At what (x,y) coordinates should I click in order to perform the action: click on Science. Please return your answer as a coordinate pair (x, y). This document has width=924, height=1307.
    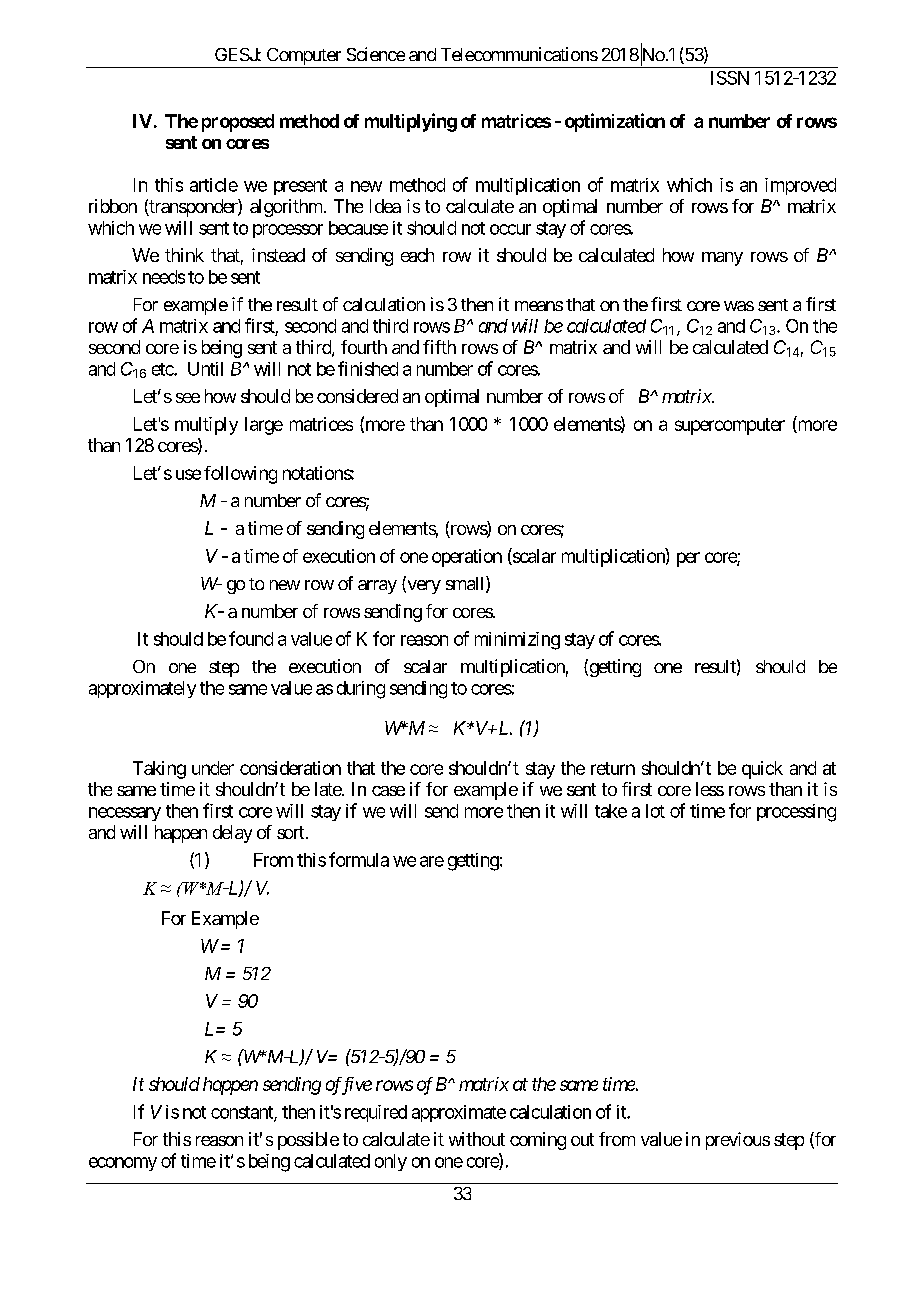
    Looking at the image, I should click on (376, 54).
